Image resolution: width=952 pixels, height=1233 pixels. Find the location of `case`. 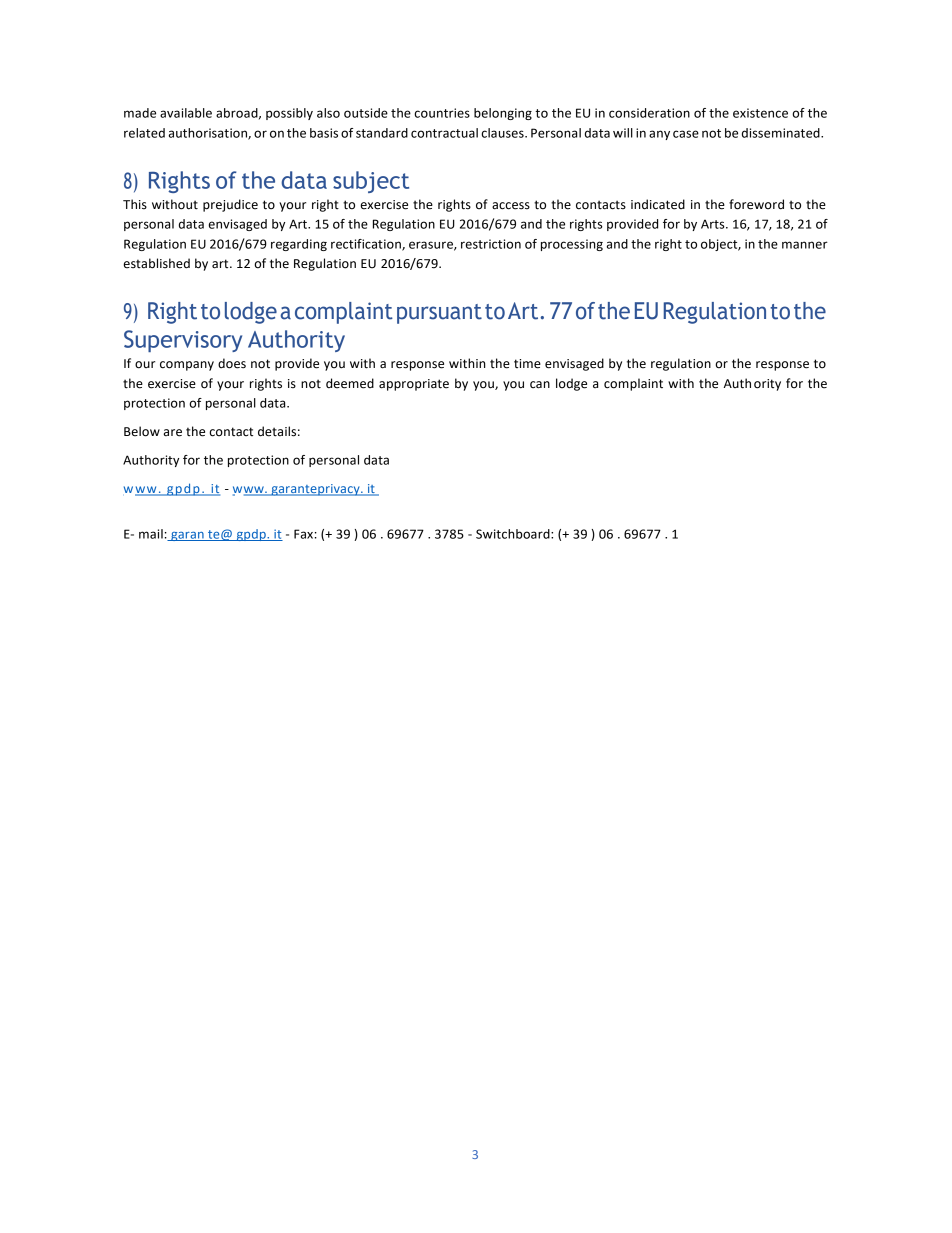

case is located at coordinates (686, 134).
